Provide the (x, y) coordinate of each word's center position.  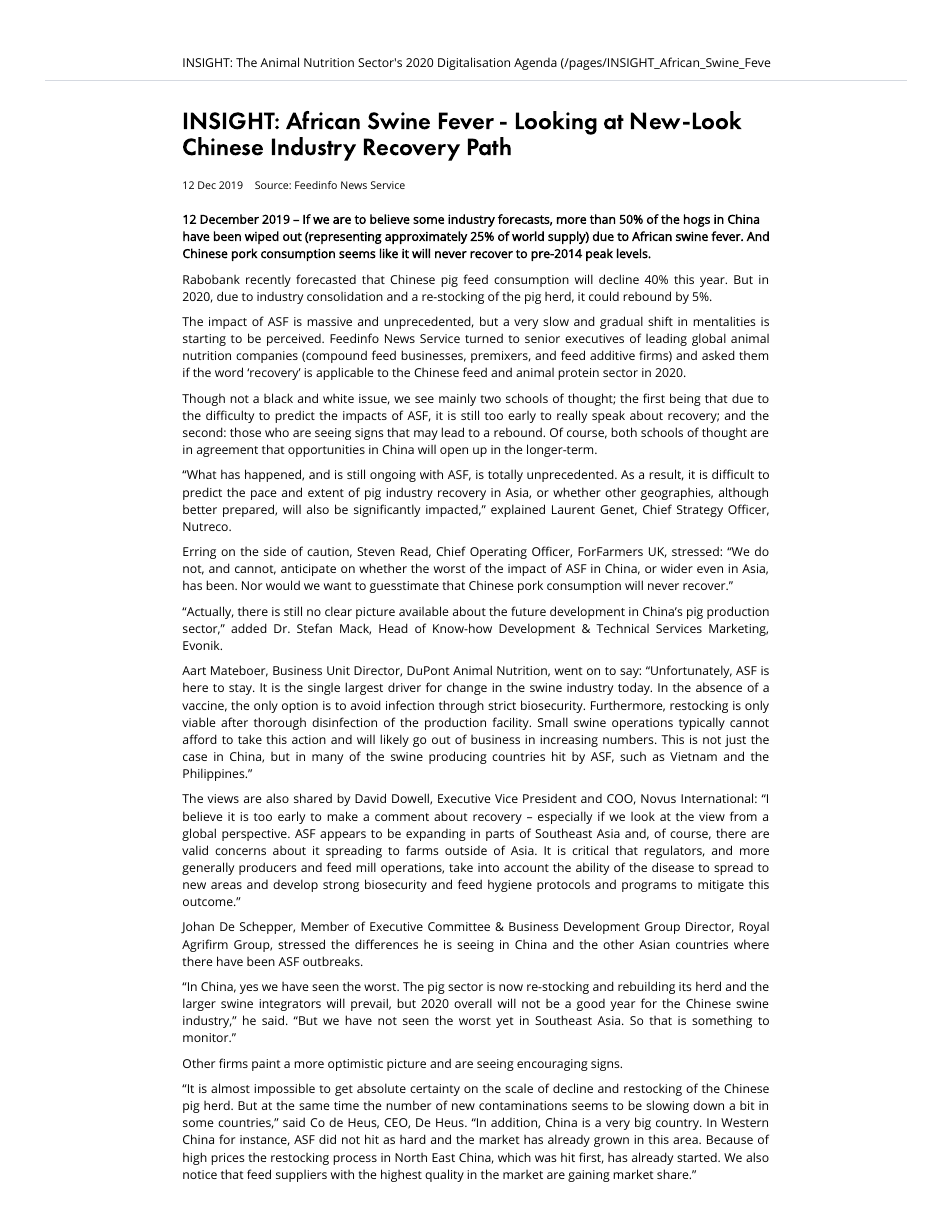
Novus (658, 798)
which (514, 1157)
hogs (697, 220)
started (698, 1157)
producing (458, 757)
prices (228, 1159)
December (229, 219)
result (666, 475)
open (454, 452)
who (277, 432)
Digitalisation (474, 63)
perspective (255, 835)
